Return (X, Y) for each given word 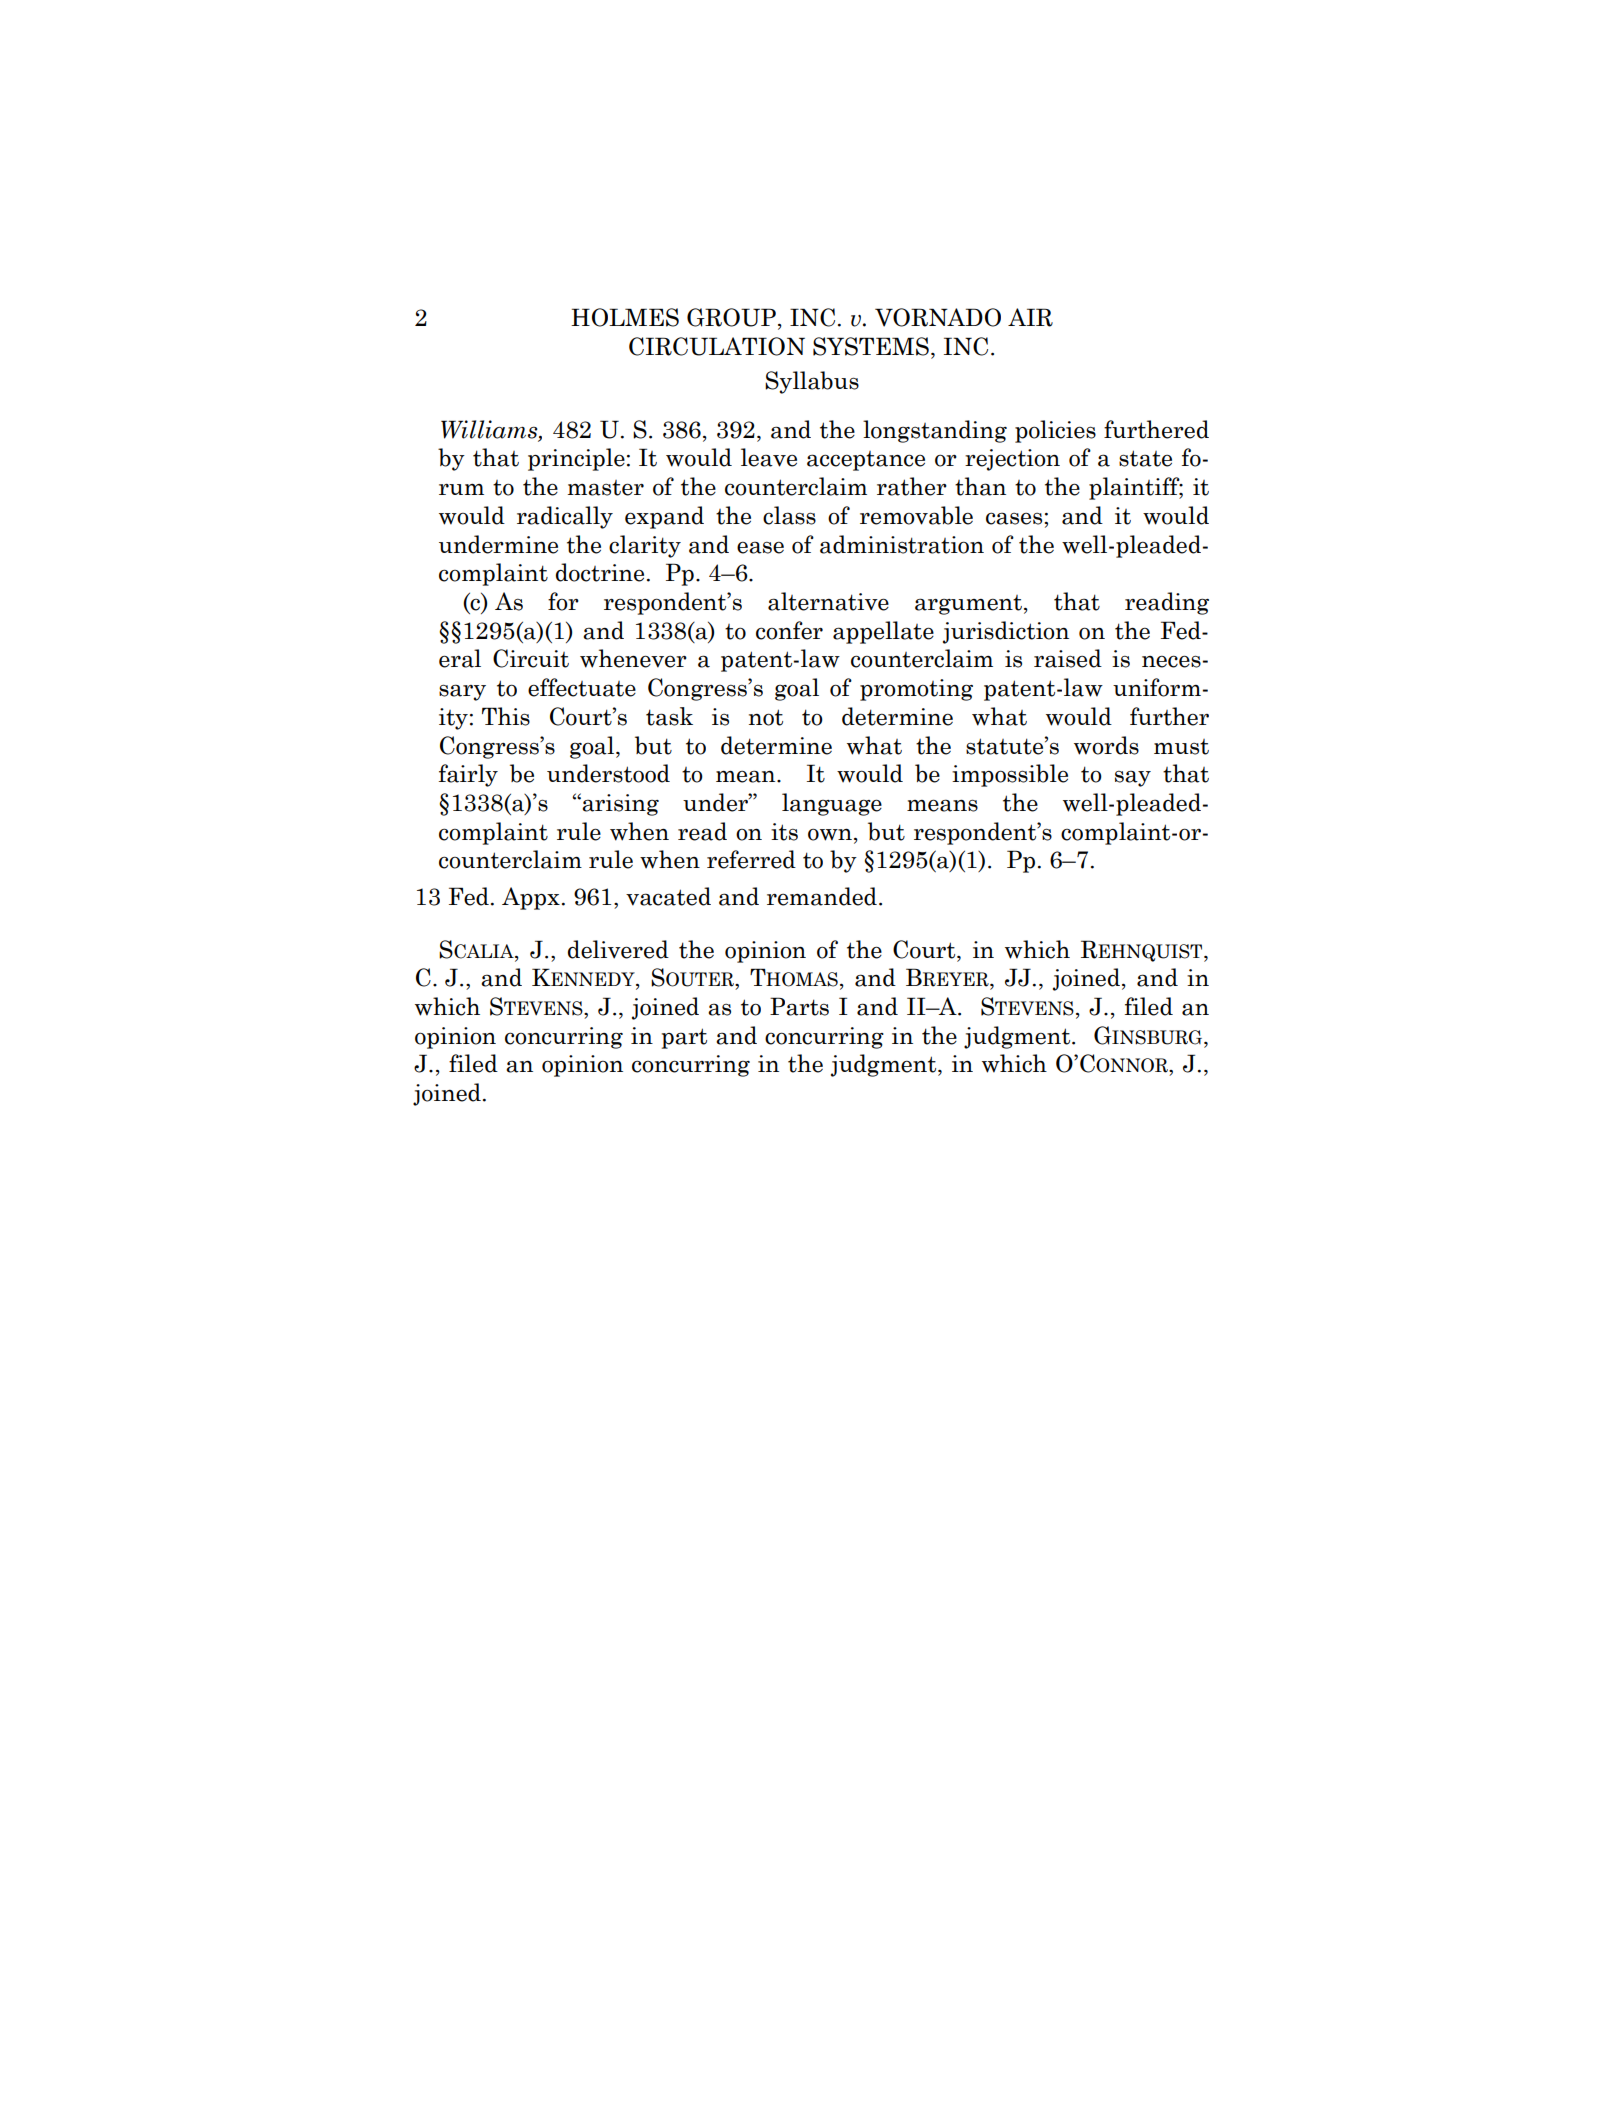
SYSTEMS (871, 346)
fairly (468, 775)
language (832, 804)
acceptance (866, 461)
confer (789, 630)
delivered (618, 949)
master (605, 488)
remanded (822, 896)
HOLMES (625, 317)
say (1133, 778)
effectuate (582, 687)
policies (1055, 431)
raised (1068, 658)
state (1145, 458)
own (831, 834)
